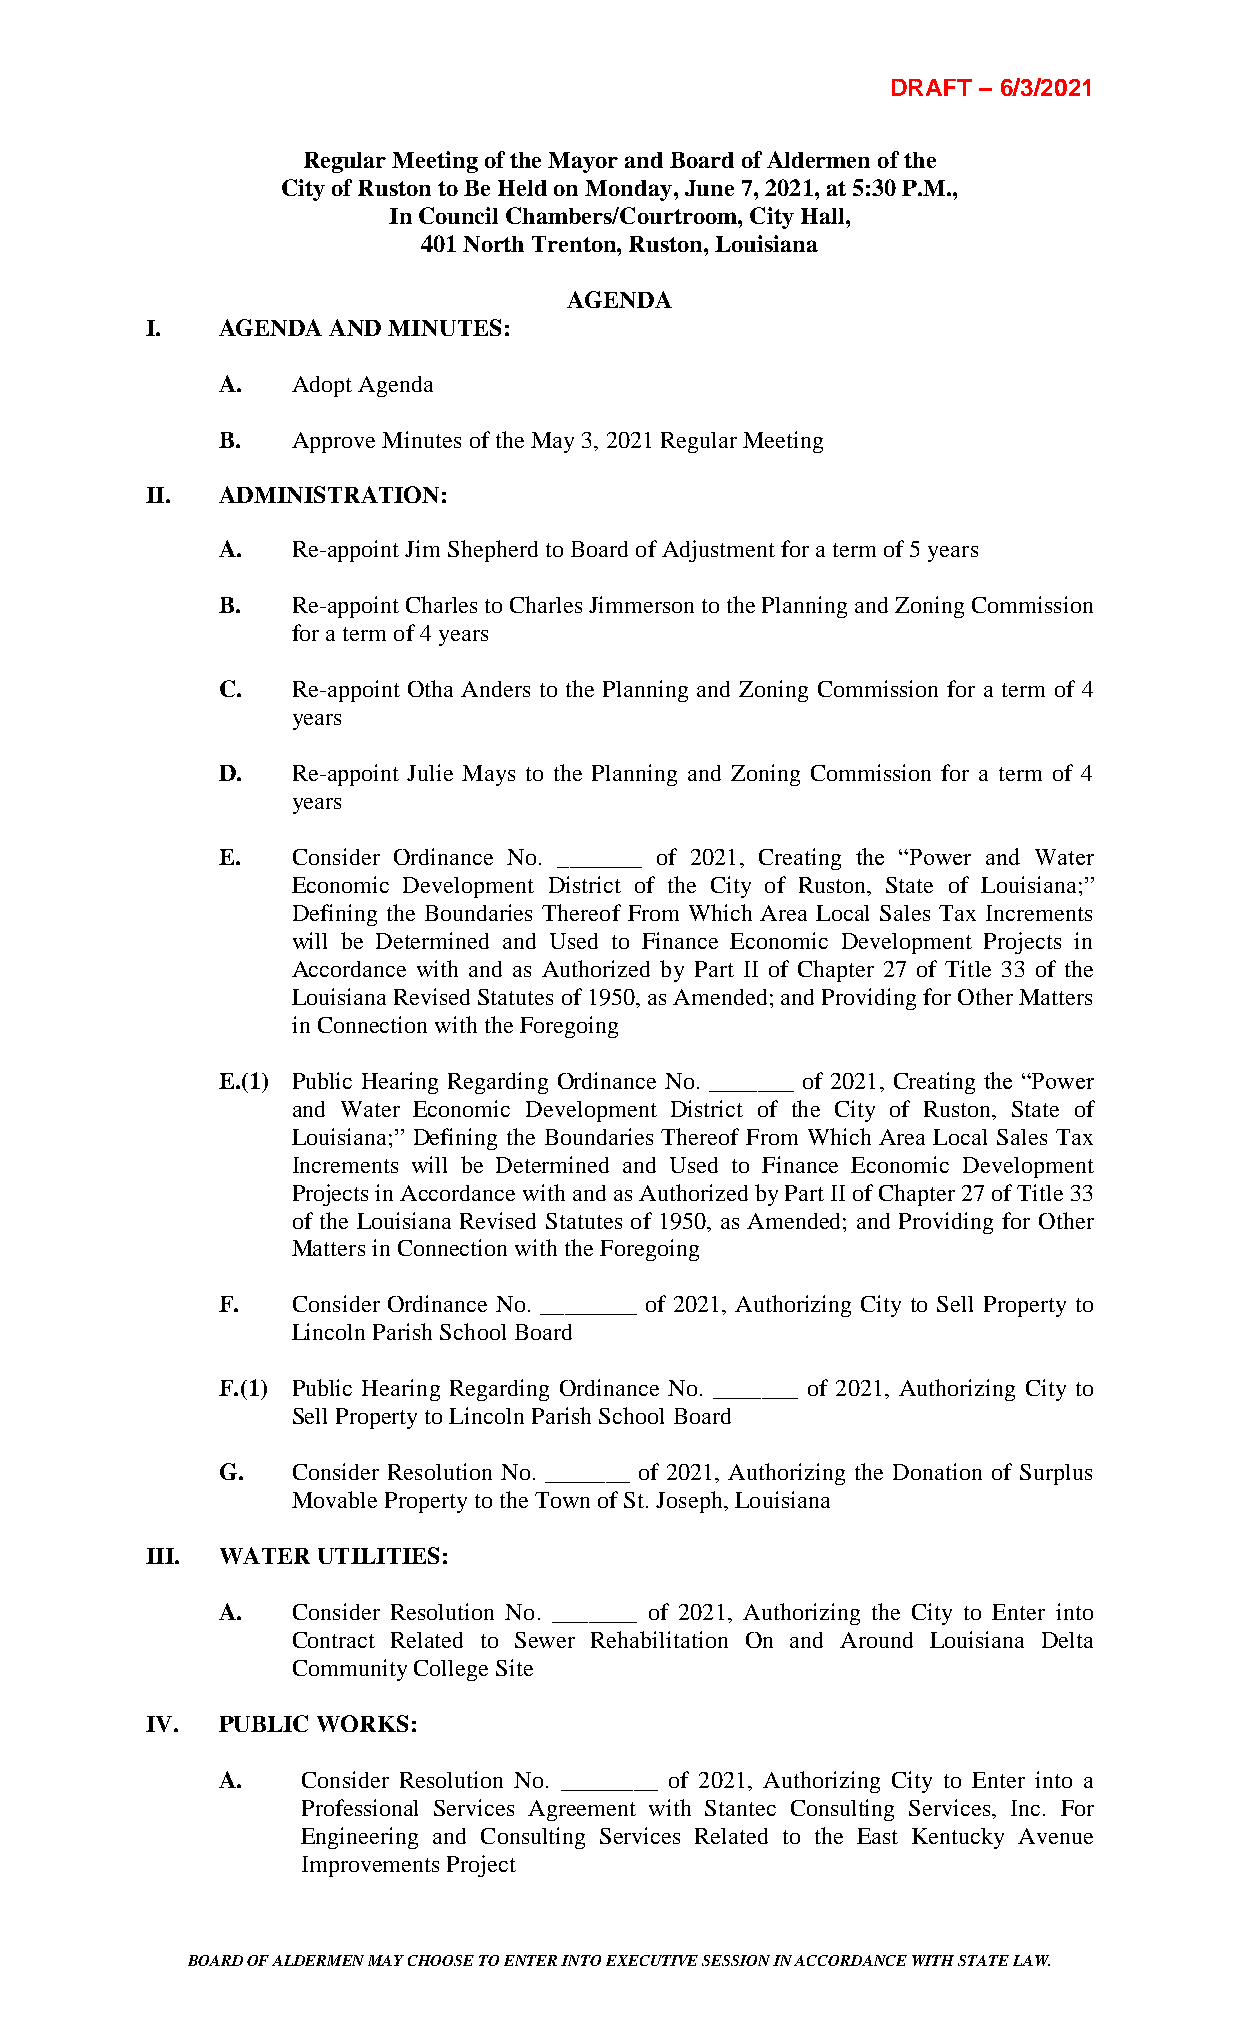 The image size is (1240, 2042). What do you see at coordinates (652, 1960) in the image?
I see `EXECUTIVE` at bounding box center [652, 1960].
